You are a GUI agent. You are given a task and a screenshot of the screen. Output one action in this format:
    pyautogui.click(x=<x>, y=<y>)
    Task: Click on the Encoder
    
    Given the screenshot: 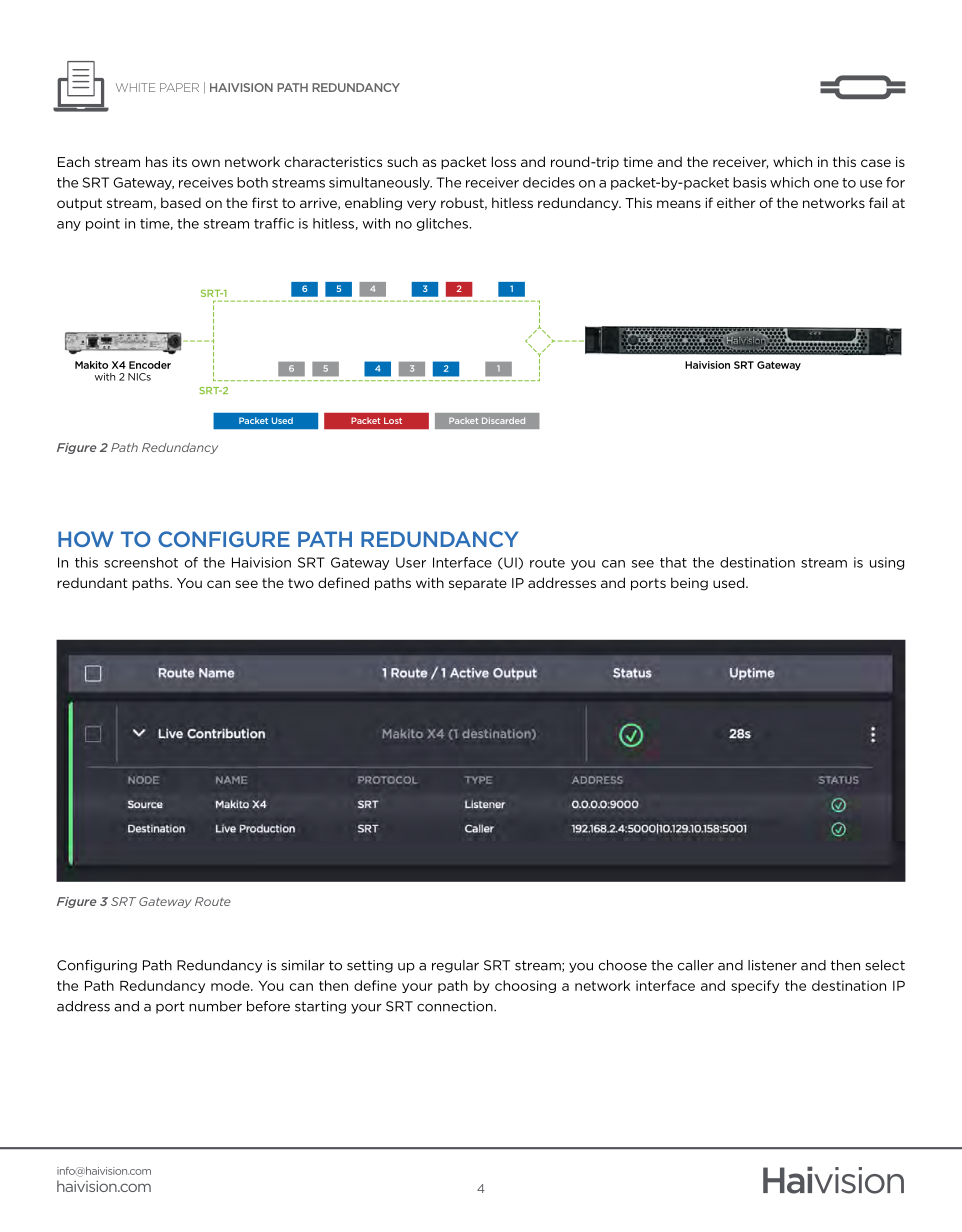 What is the action you would take?
    pyautogui.click(x=150, y=365)
